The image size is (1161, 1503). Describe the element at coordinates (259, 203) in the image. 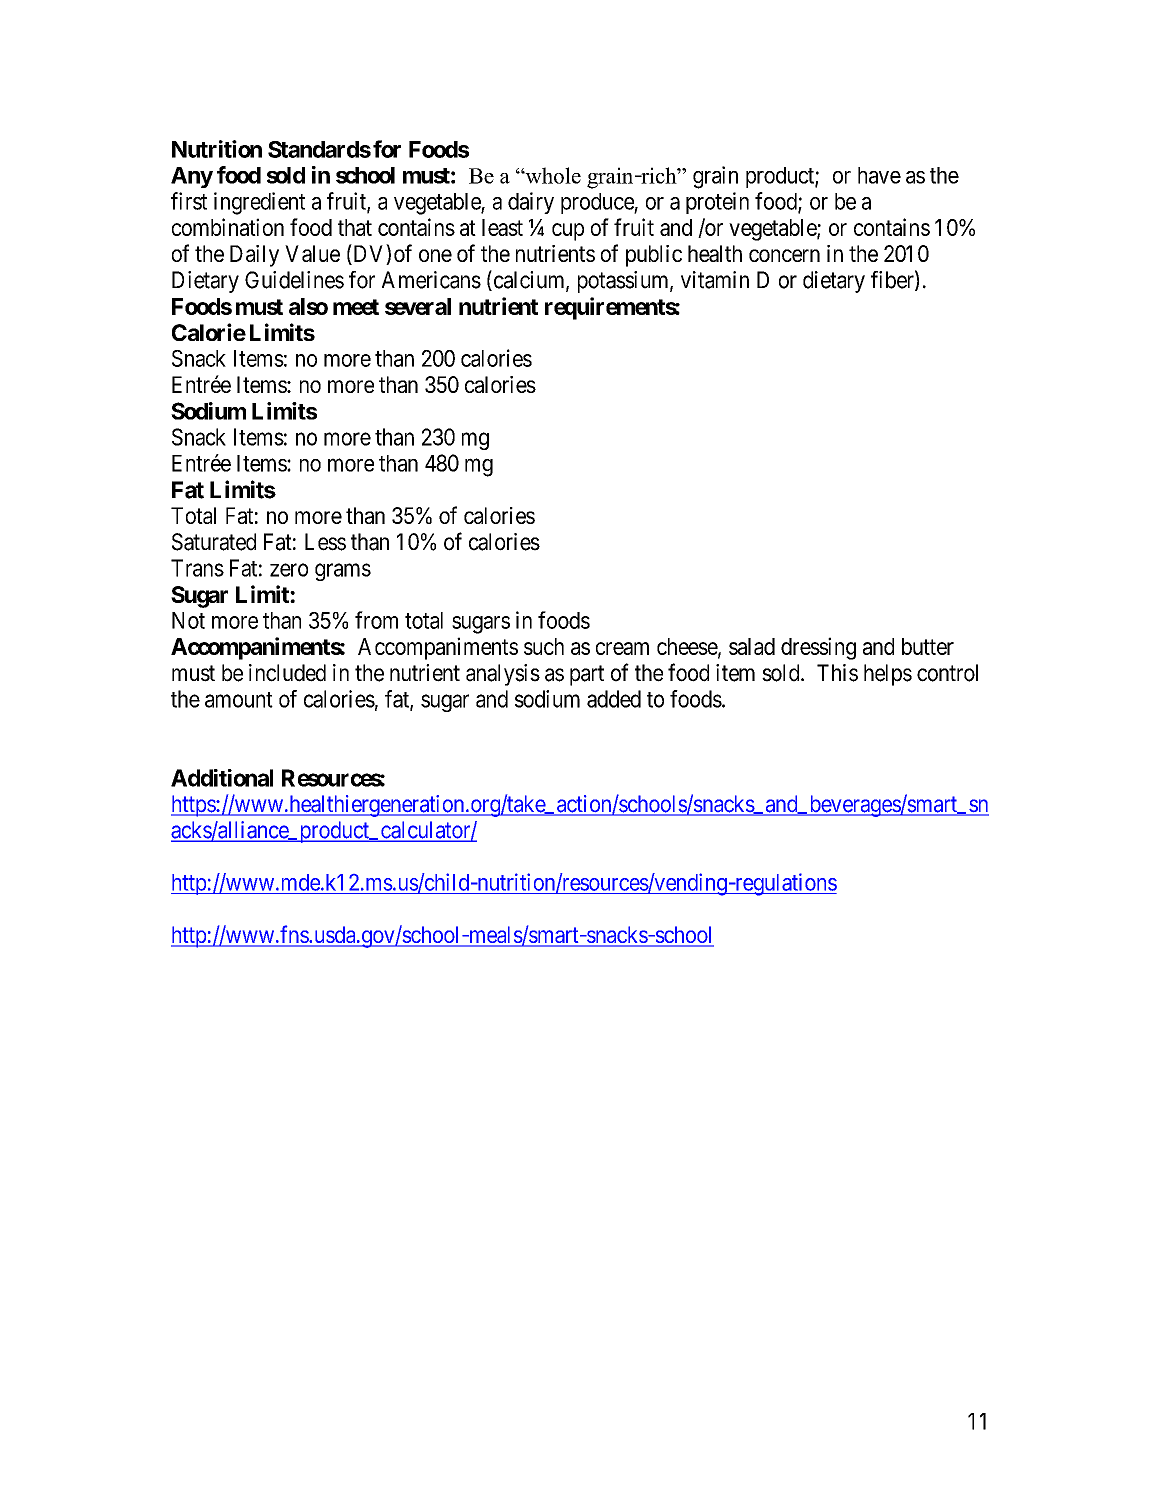

I see `ingredient` at that location.
